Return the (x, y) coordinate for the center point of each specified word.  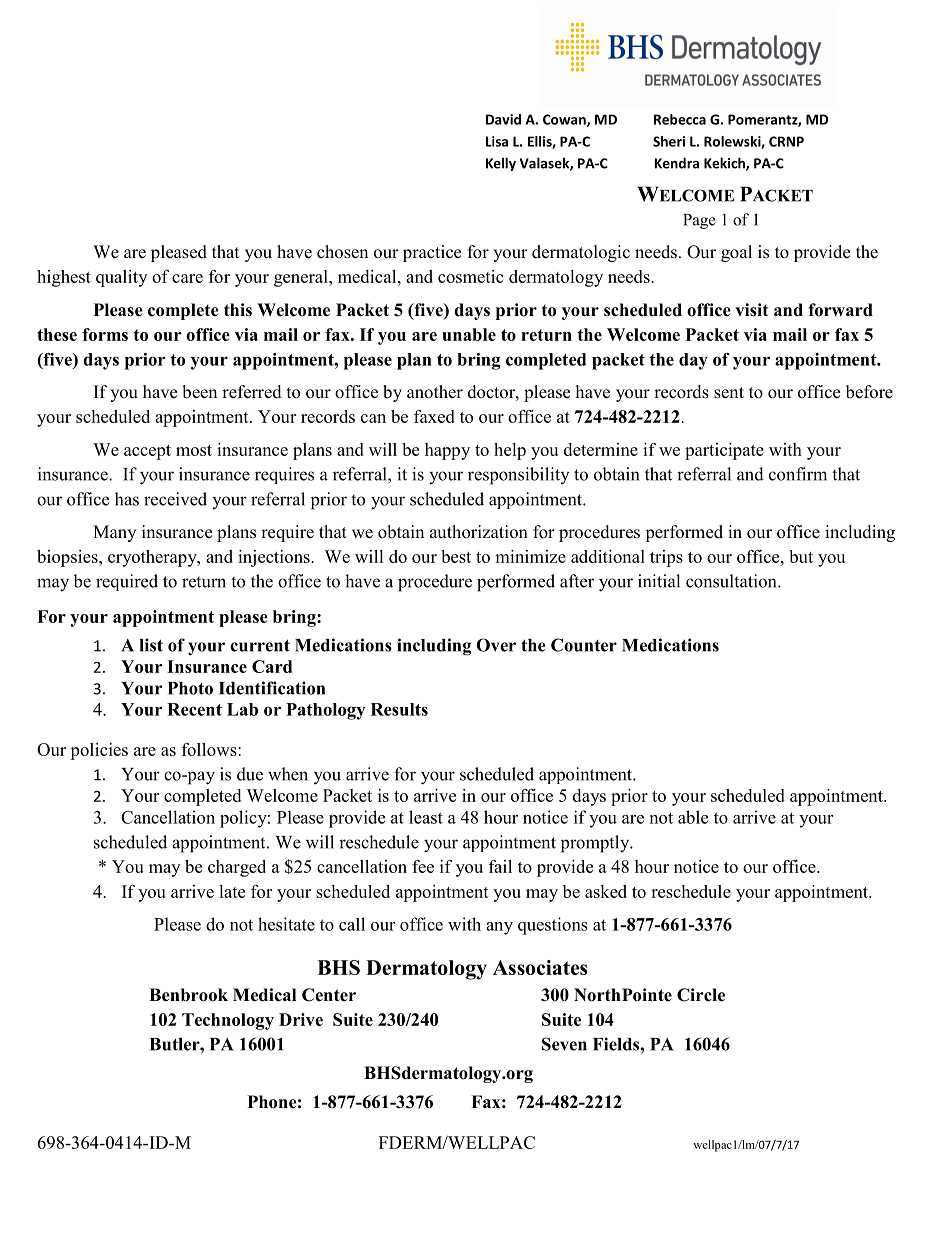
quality (121, 278)
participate (724, 451)
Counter (584, 645)
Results (399, 709)
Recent (194, 709)
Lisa (497, 141)
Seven (564, 1044)
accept (147, 452)
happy (447, 451)
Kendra (677, 163)
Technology (228, 1021)
